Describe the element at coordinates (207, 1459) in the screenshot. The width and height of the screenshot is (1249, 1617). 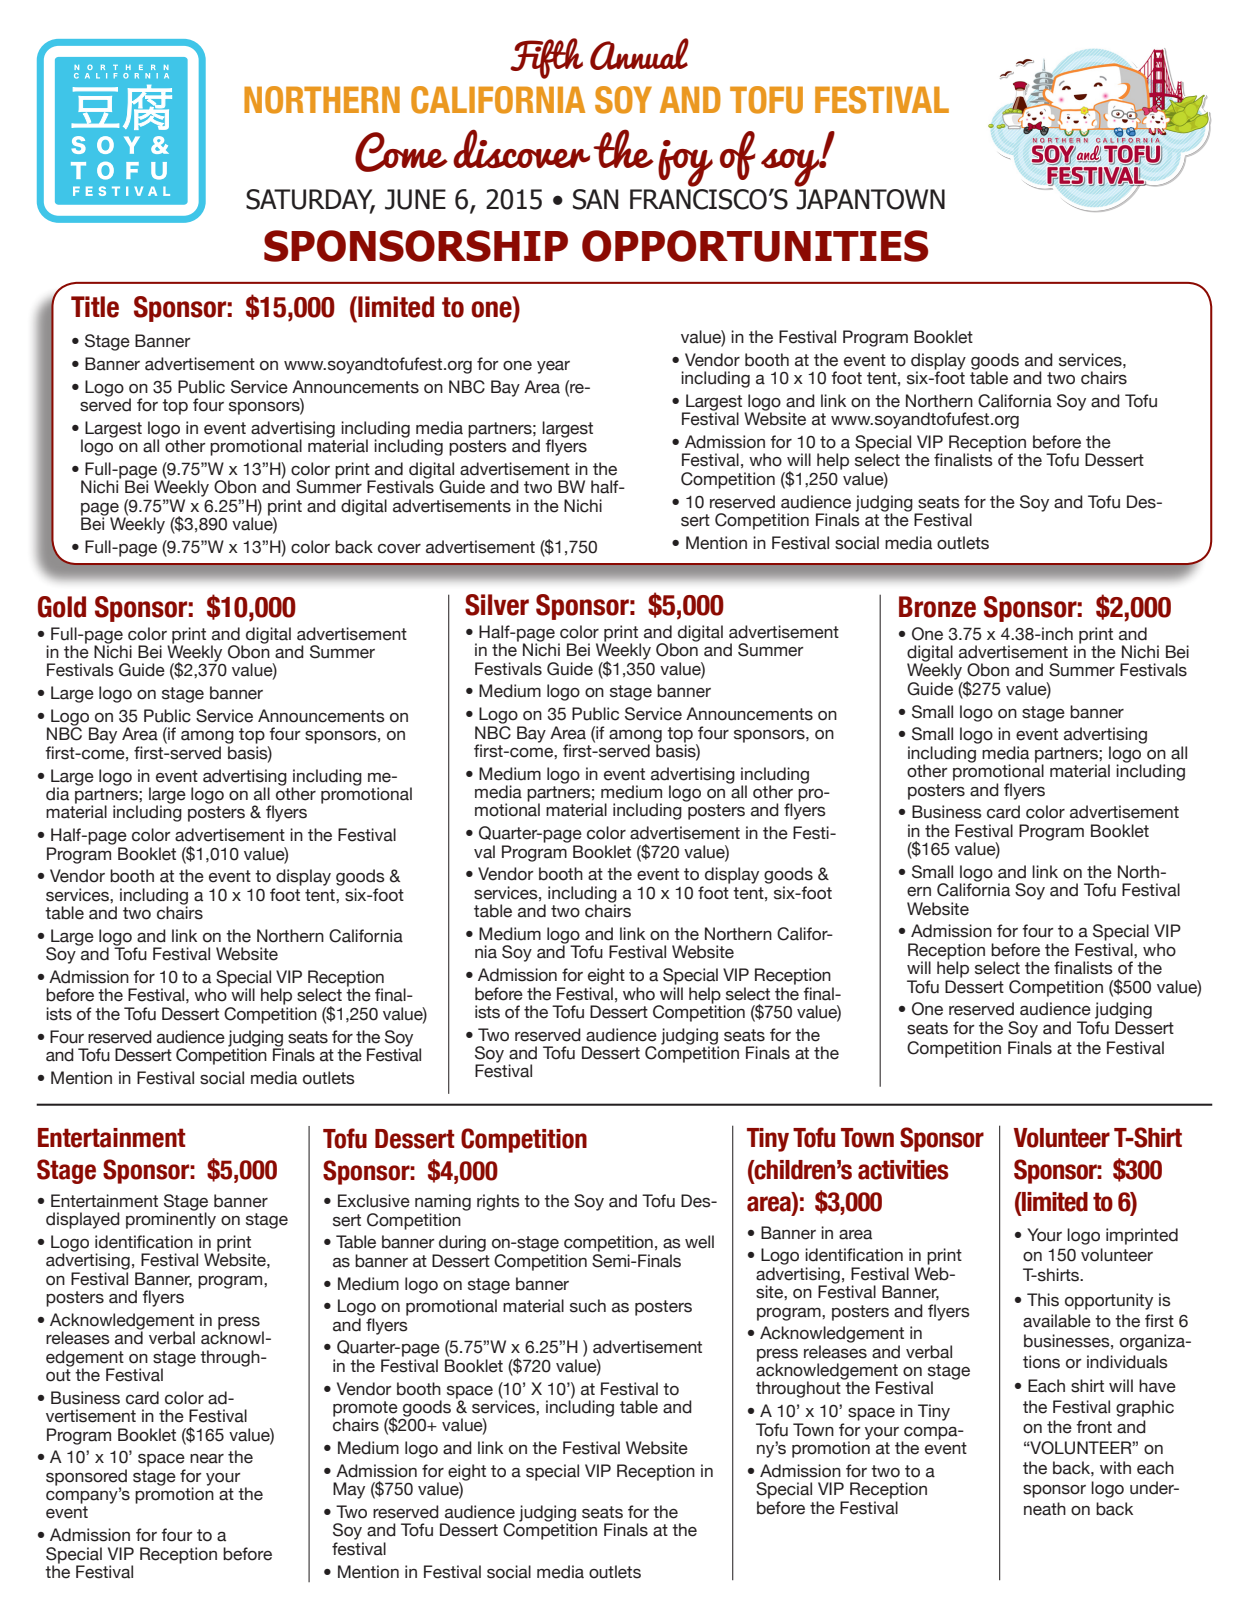
I see `near` at that location.
